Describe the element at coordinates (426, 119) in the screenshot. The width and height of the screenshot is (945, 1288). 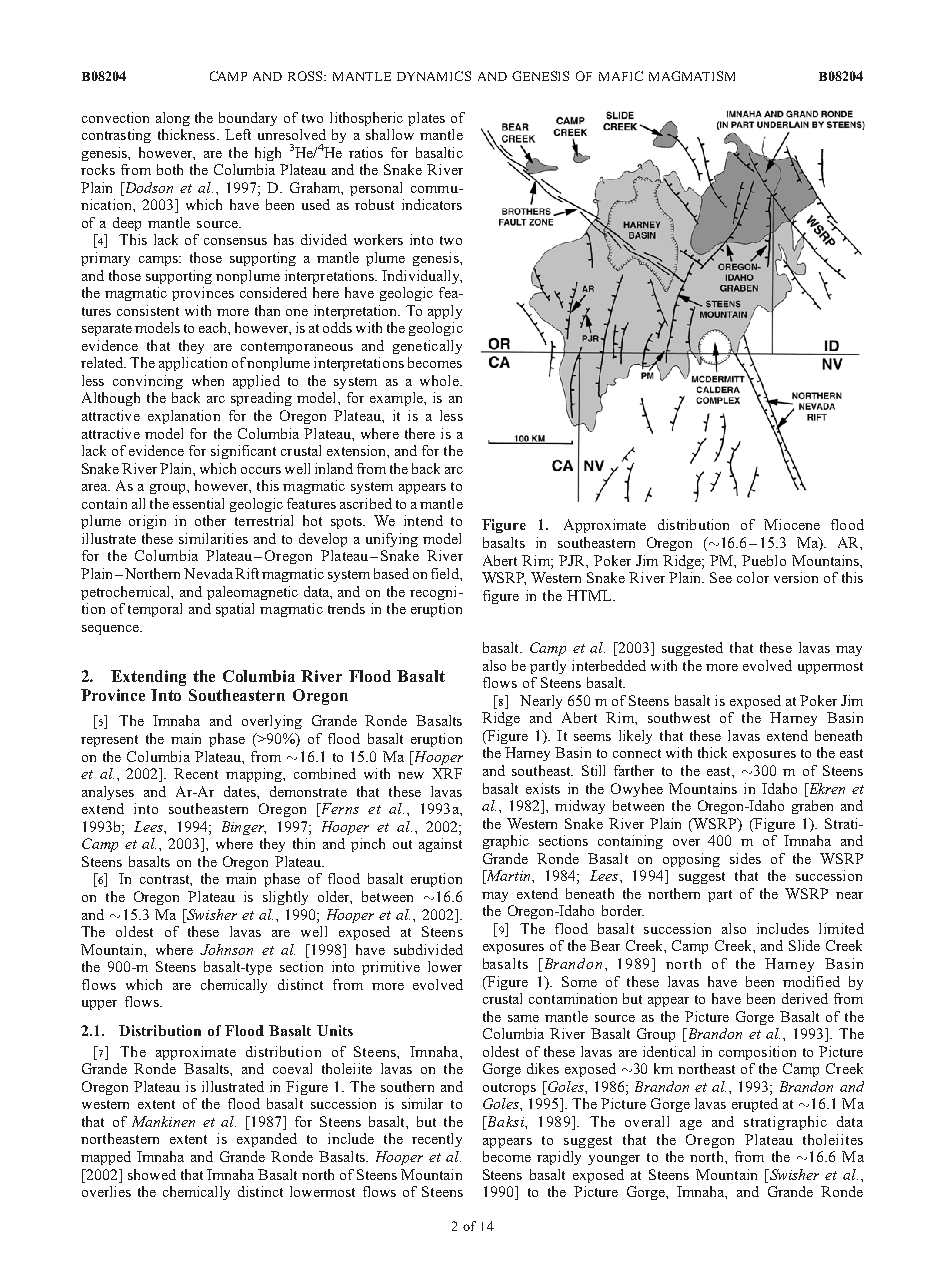
I see `plates` at that location.
